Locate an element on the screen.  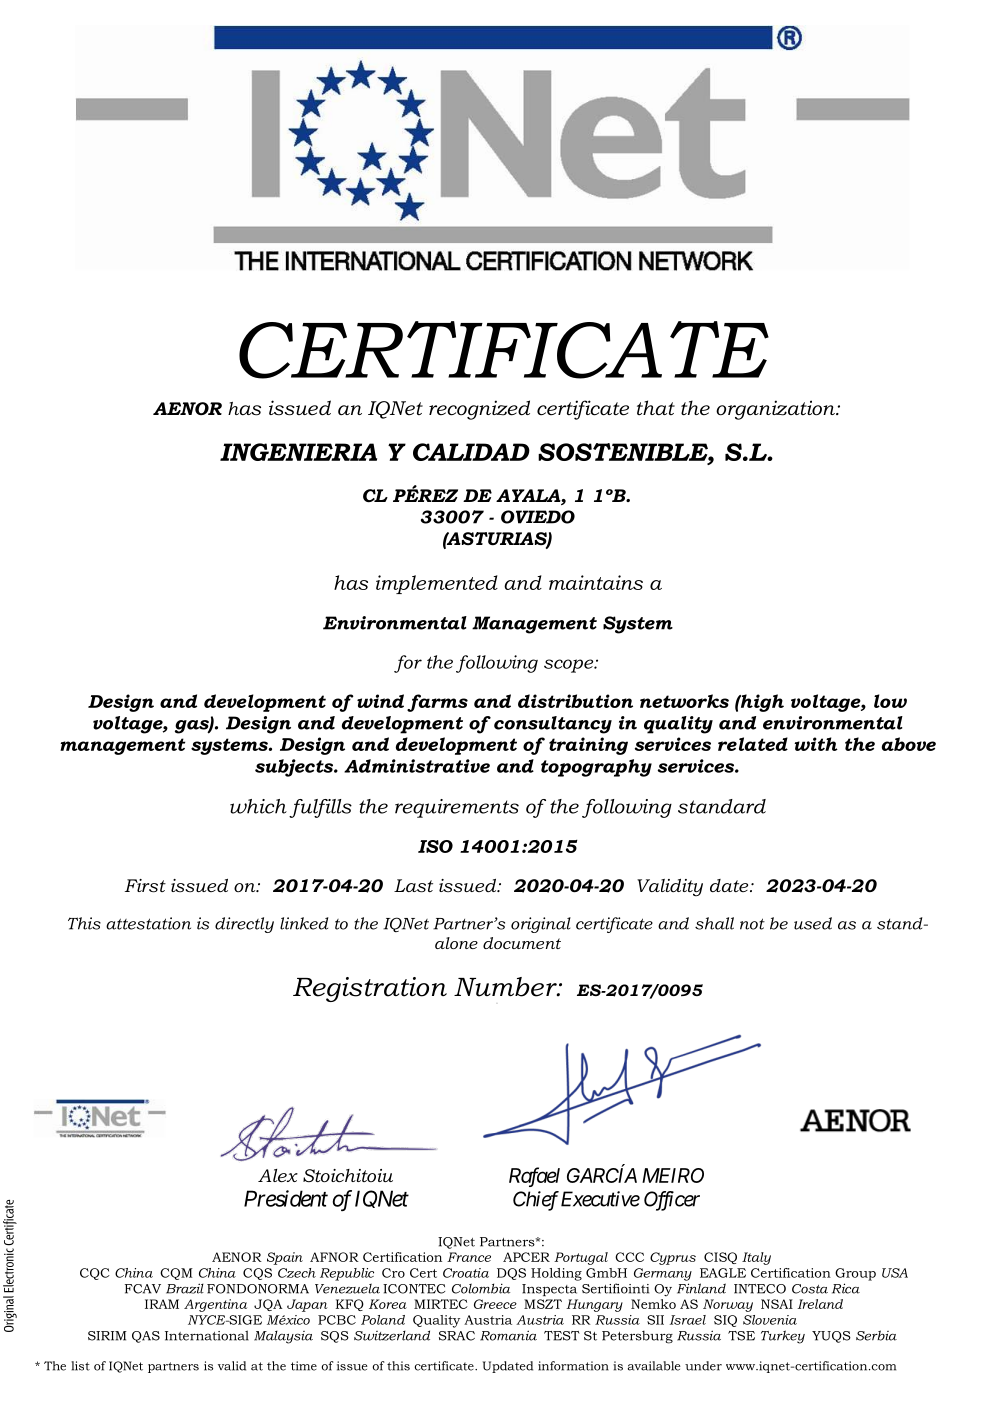
First is located at coordinates (145, 886).
